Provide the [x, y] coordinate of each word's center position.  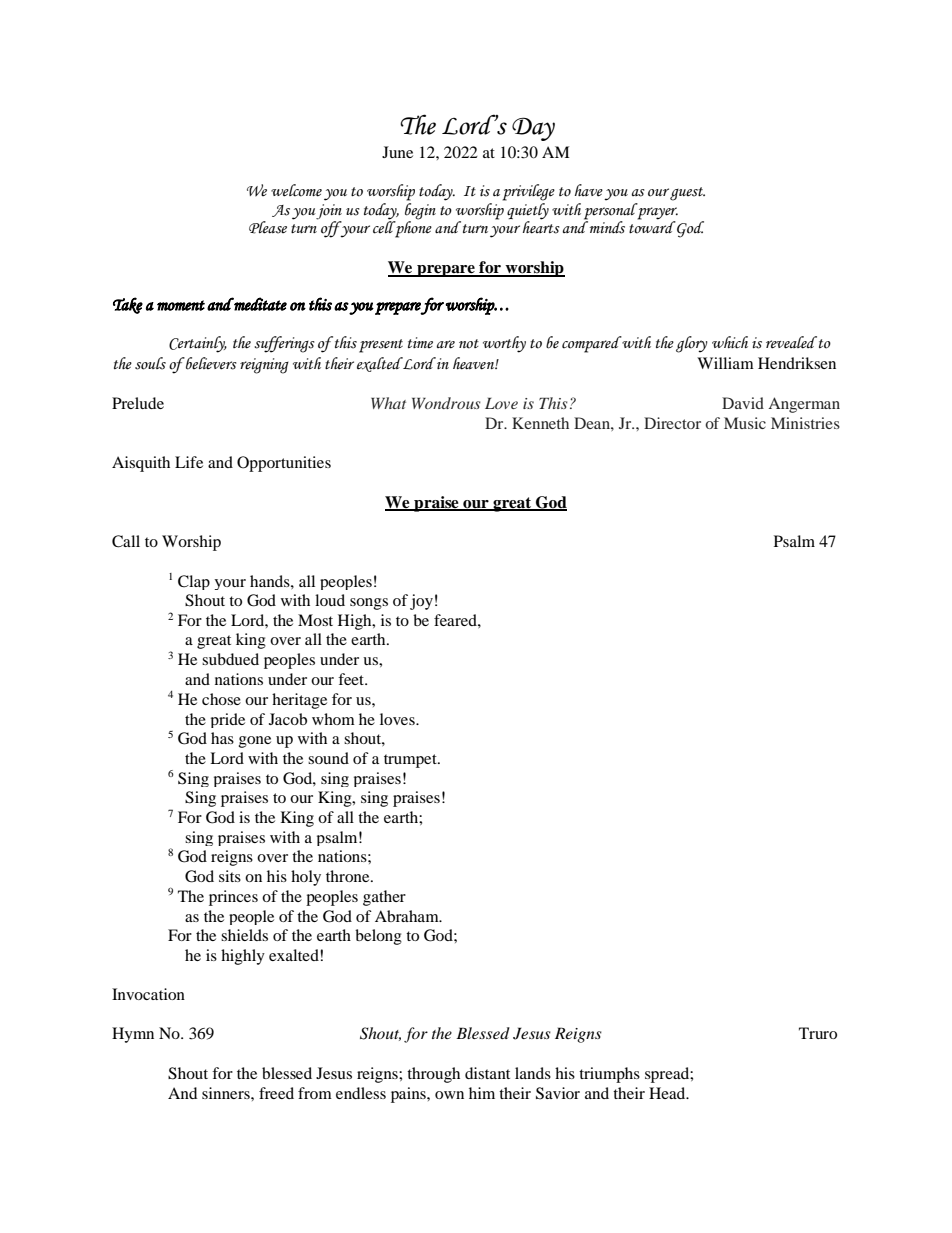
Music [745, 423]
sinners [227, 1093]
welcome [296, 190]
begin [420, 210]
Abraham [408, 916]
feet [352, 679]
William [725, 363]
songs [369, 604]
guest [687, 194]
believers [210, 363]
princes [233, 898]
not [469, 344]
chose [221, 699]
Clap [194, 582]
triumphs [609, 1075]
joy [421, 602]
